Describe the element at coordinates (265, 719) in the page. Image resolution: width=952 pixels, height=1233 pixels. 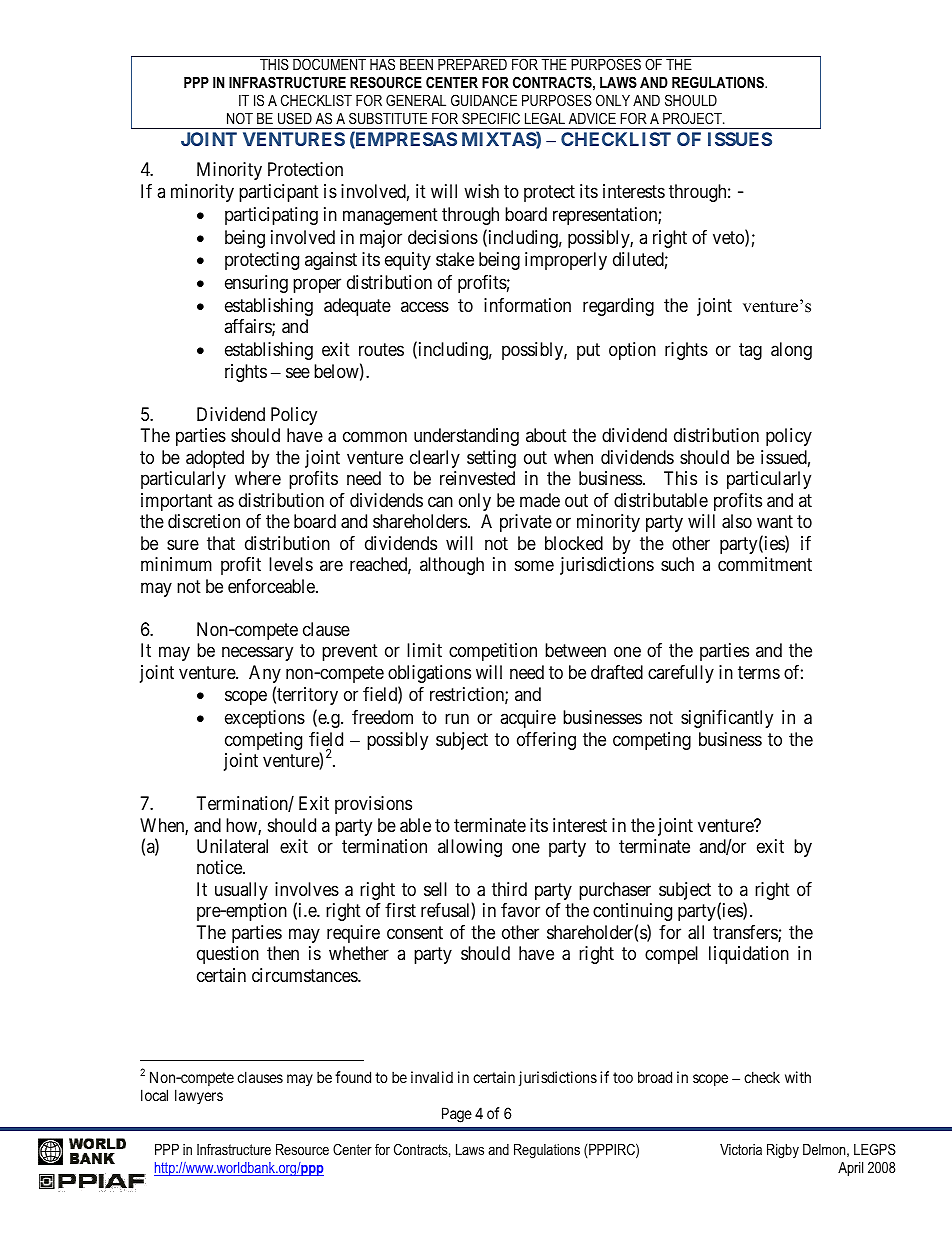
I see `exceptions` at that location.
